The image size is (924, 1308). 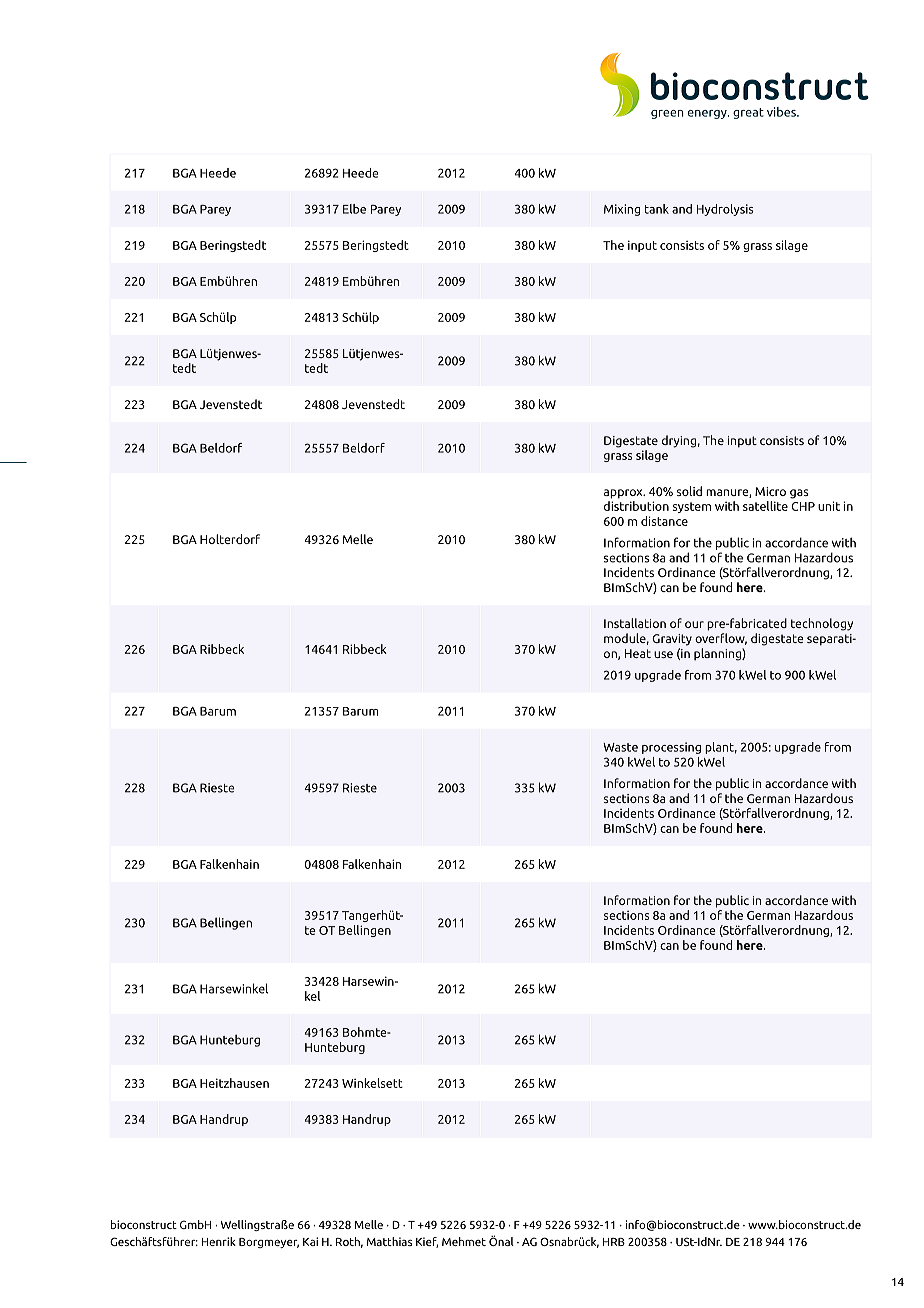 I want to click on Mehmet, so click(x=464, y=1241).
